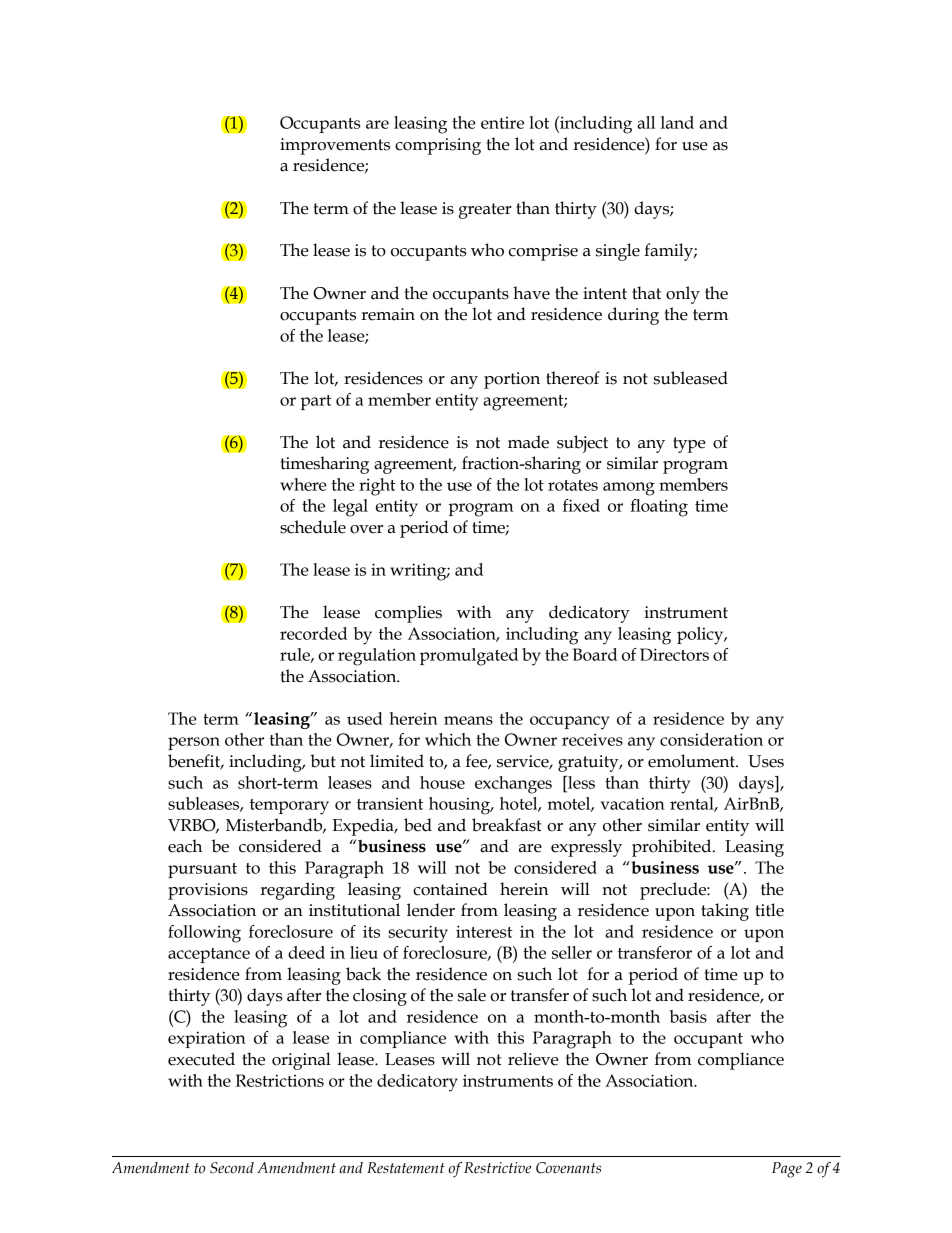 This image has height=1233, width=952. Describe the element at coordinates (689, 445) in the image. I see `type` at that location.
